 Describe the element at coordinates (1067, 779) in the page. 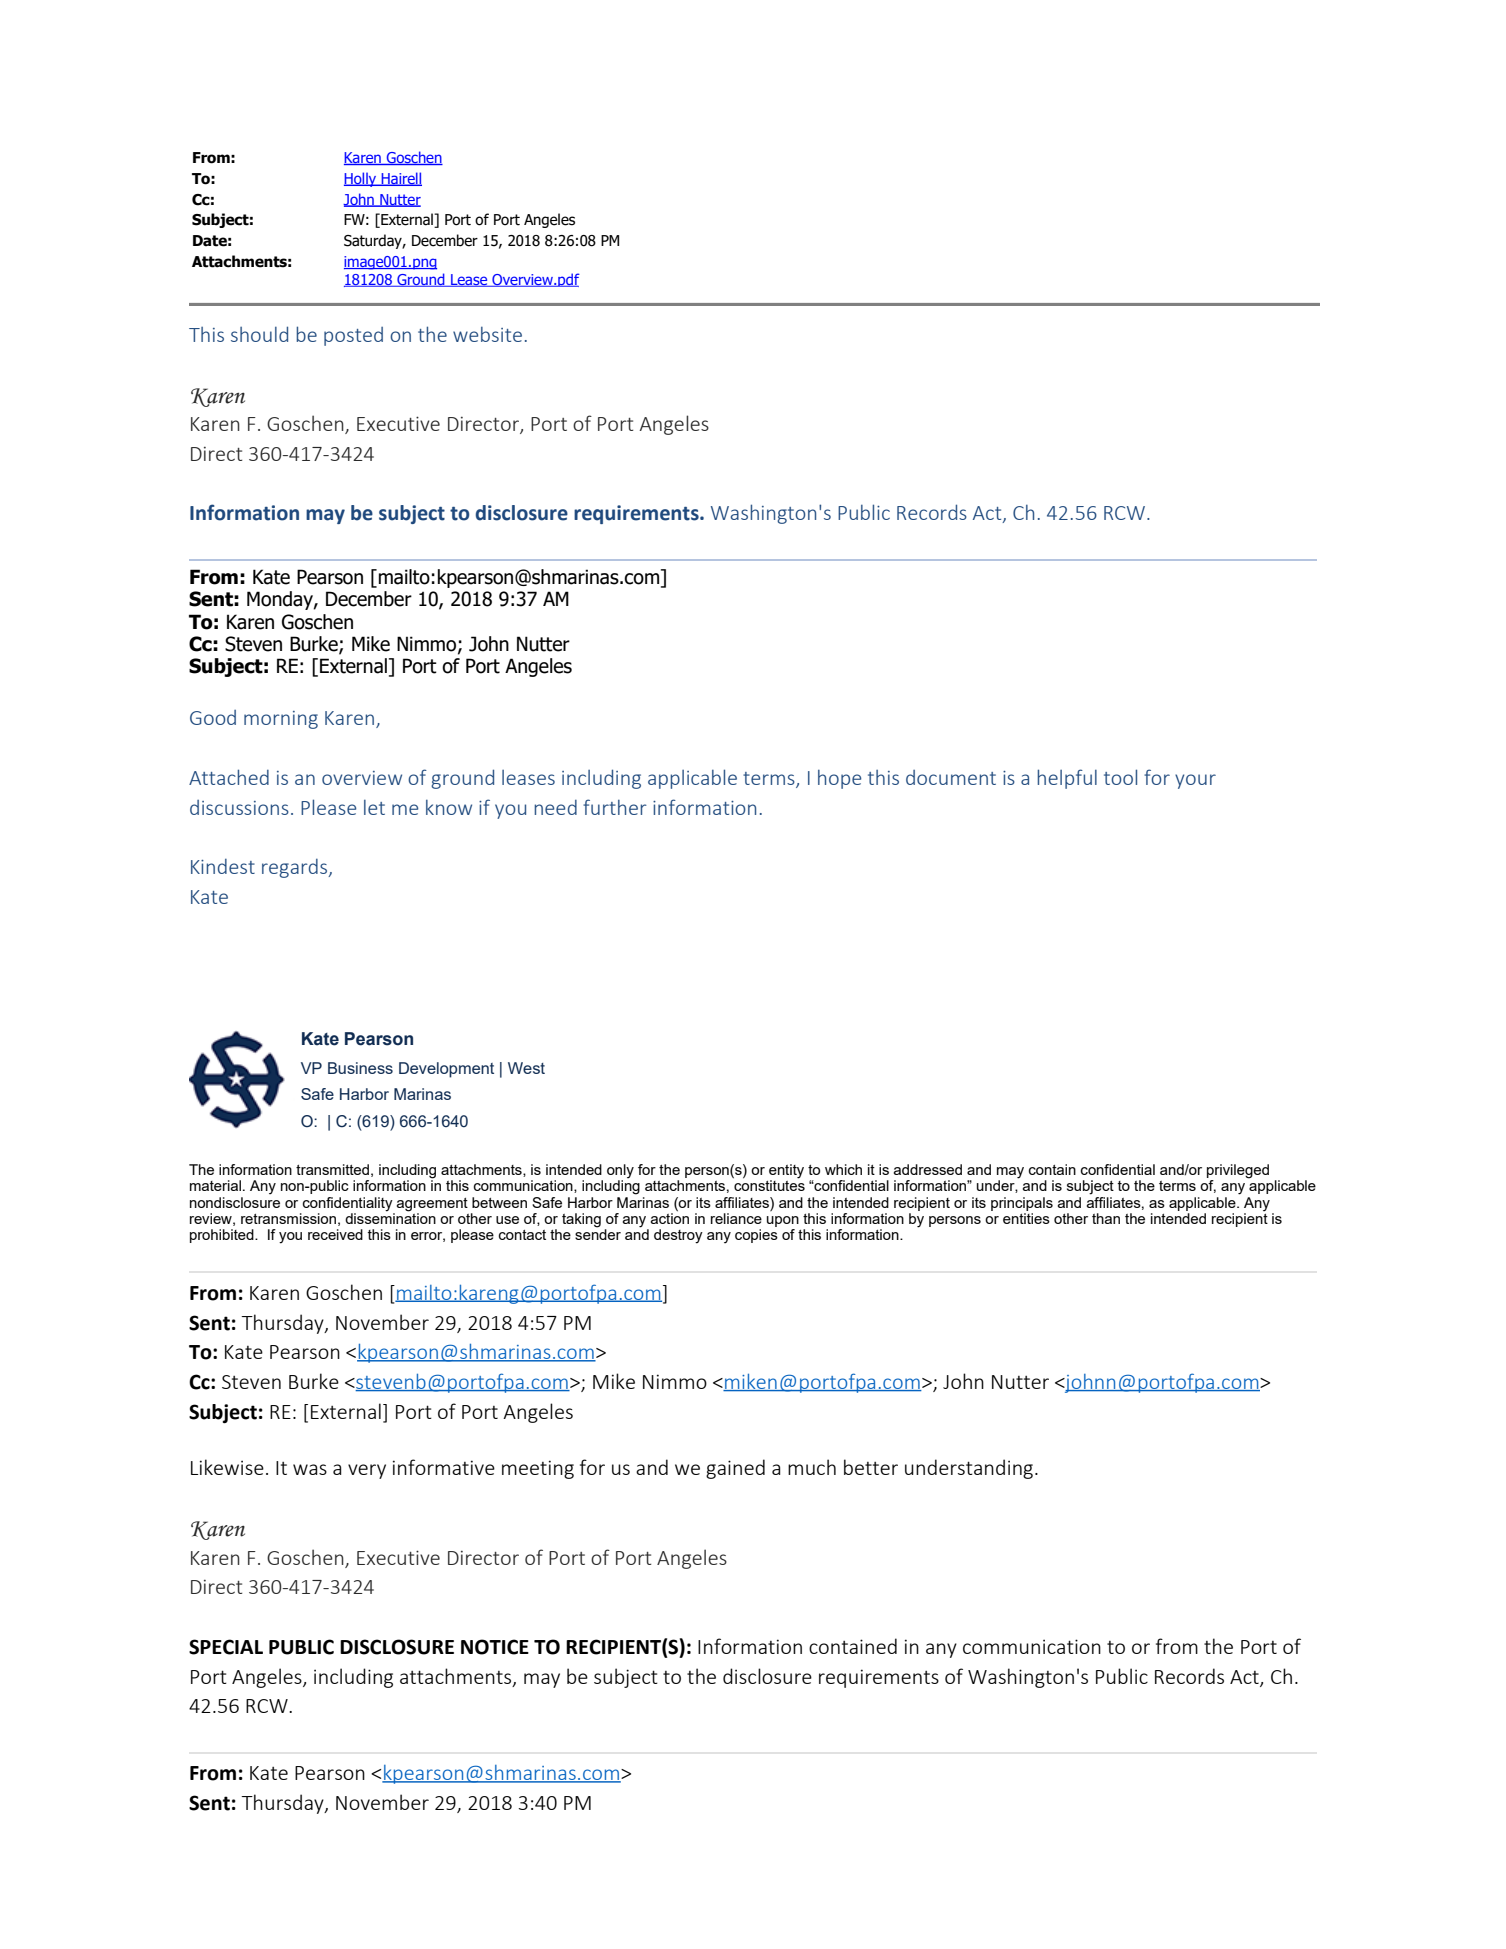

I see `helpful` at that location.
